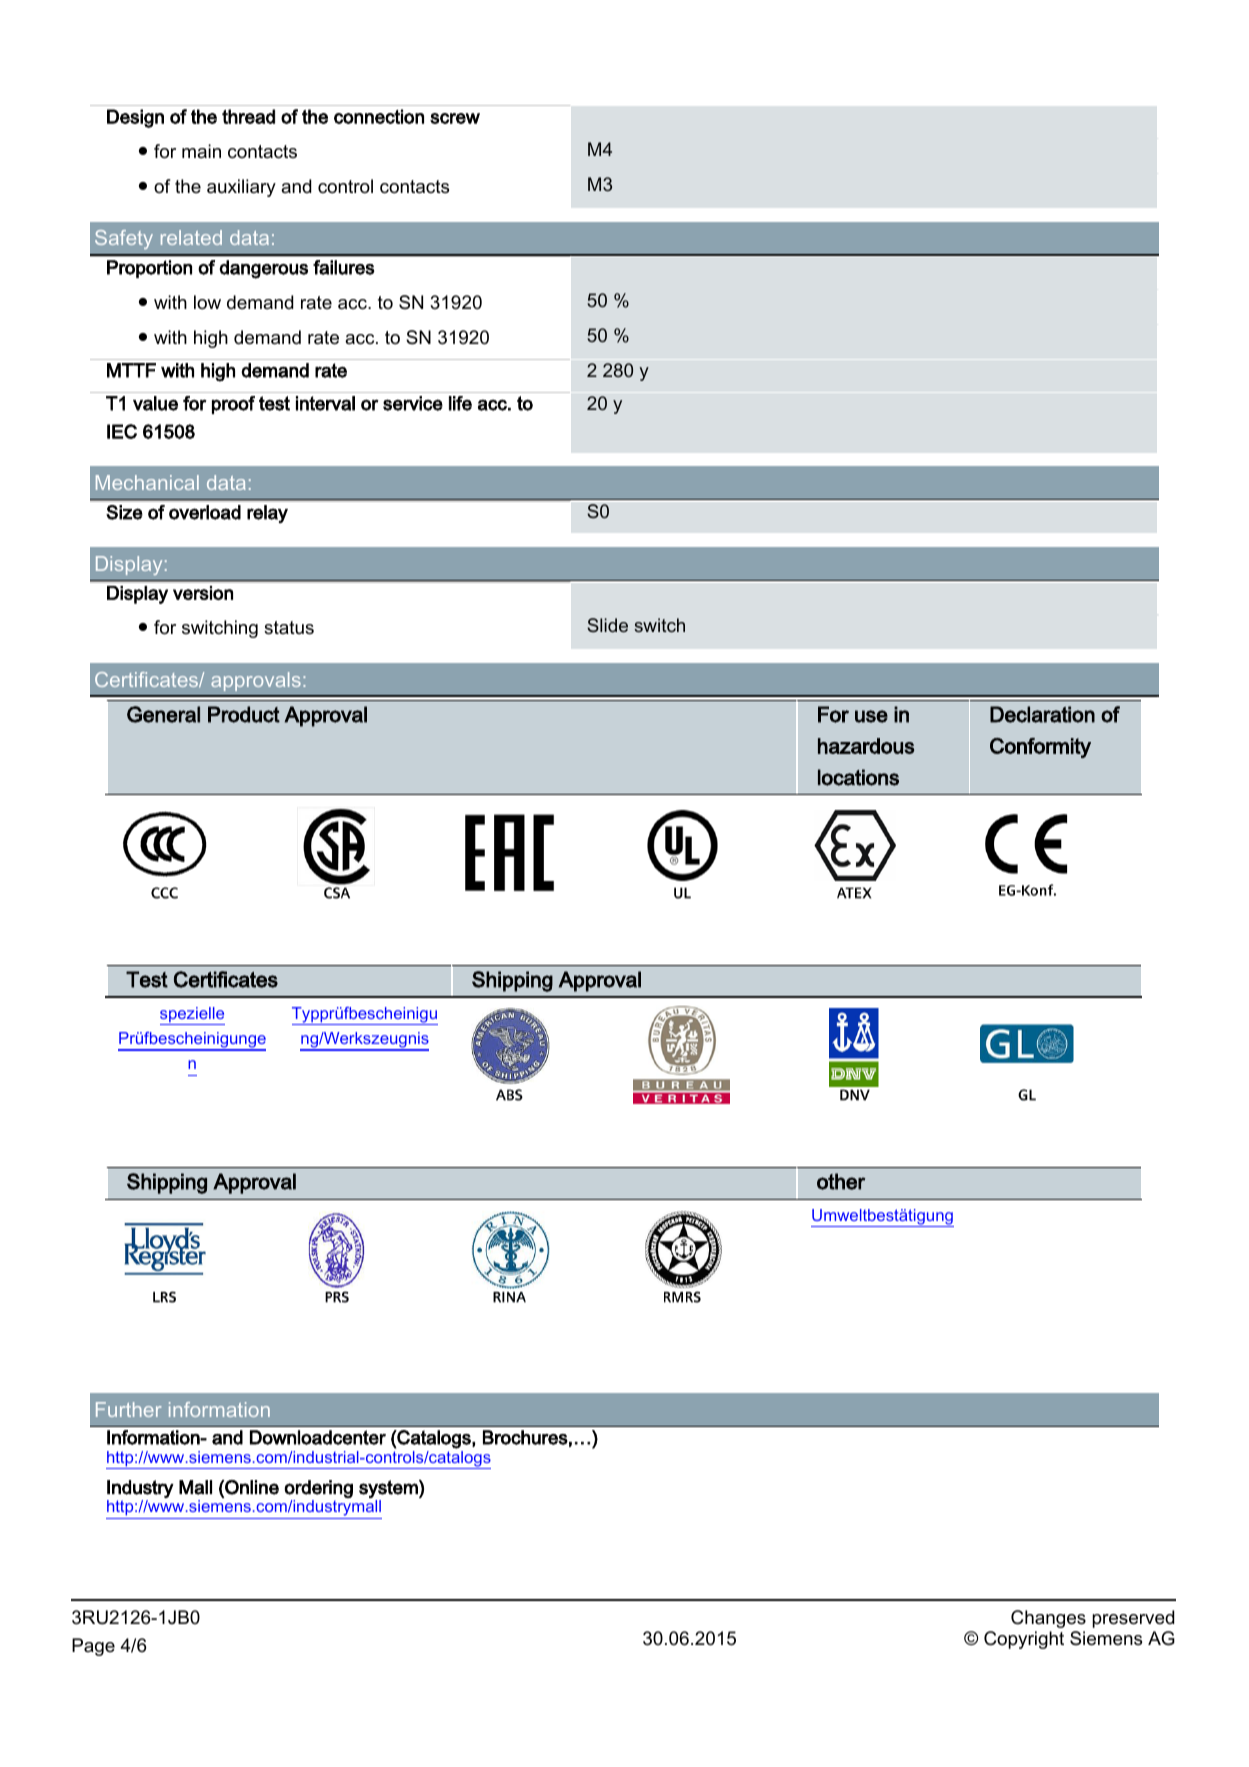 The height and width of the document is (1767, 1249). Describe the element at coordinates (93, 1647) in the document. I see `Page` at that location.
